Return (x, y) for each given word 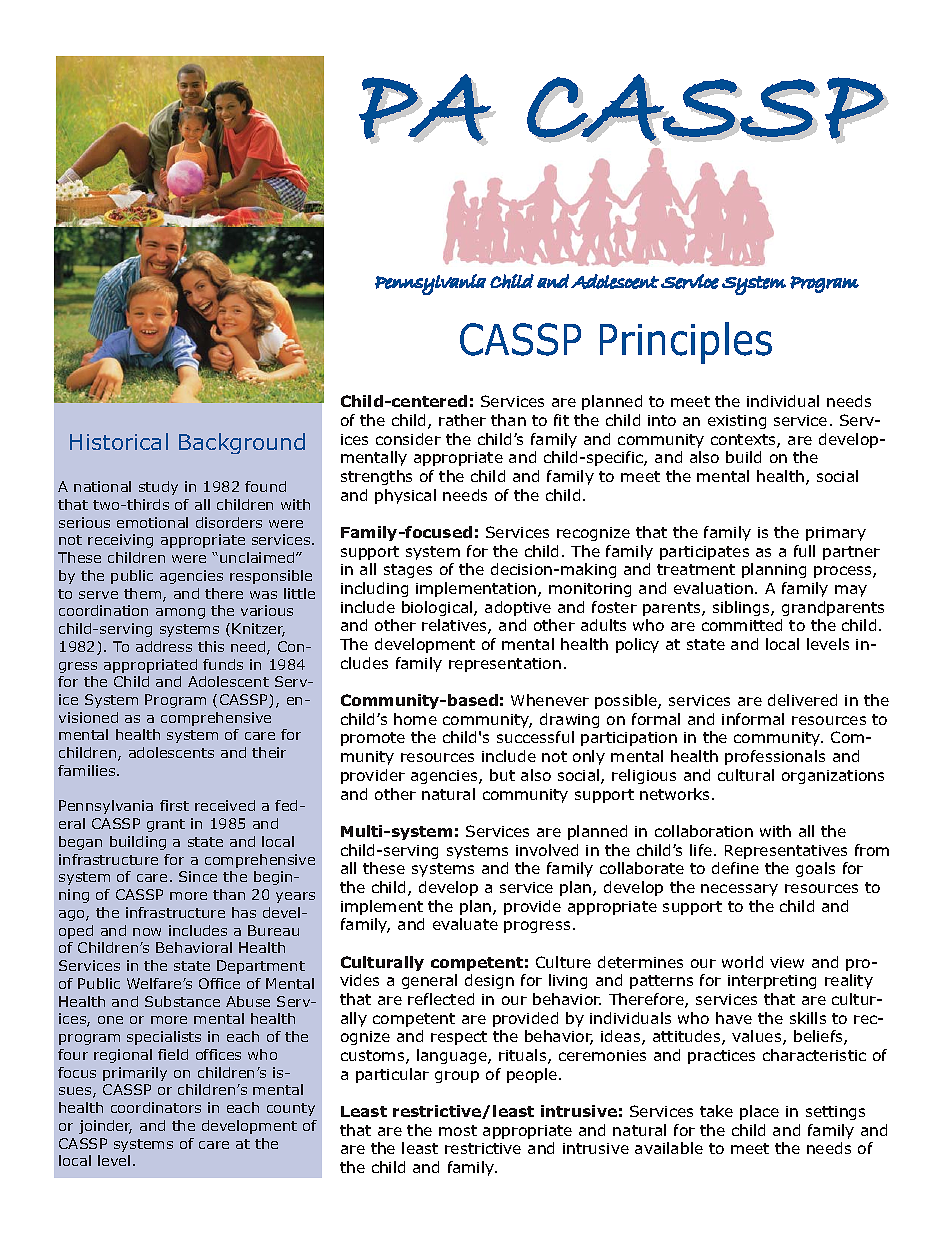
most (458, 1130)
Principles (686, 343)
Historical (119, 441)
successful (535, 737)
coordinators (156, 1107)
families (88, 770)
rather (462, 420)
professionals (775, 757)
